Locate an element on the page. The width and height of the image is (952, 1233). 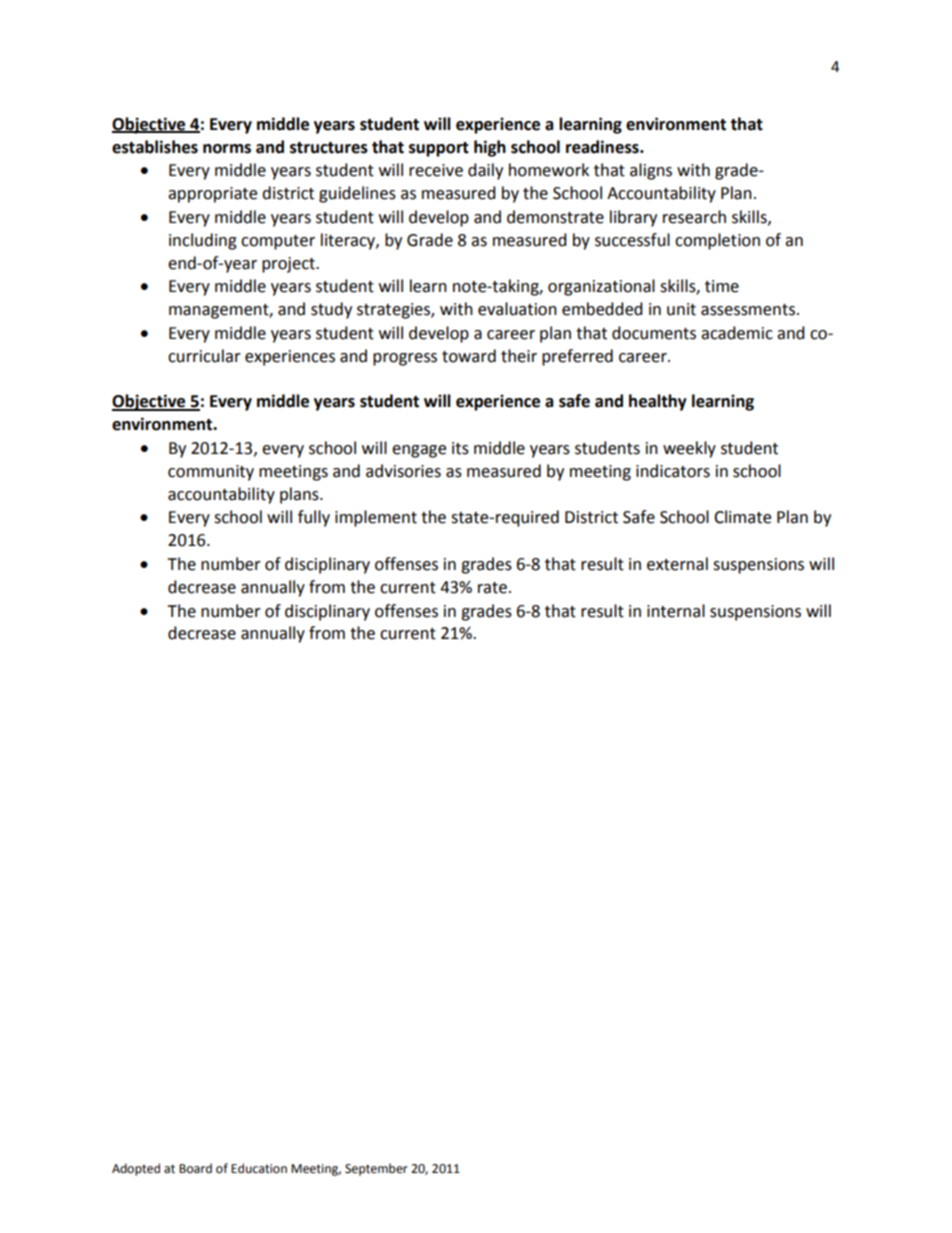
Education is located at coordinates (259, 1168).
